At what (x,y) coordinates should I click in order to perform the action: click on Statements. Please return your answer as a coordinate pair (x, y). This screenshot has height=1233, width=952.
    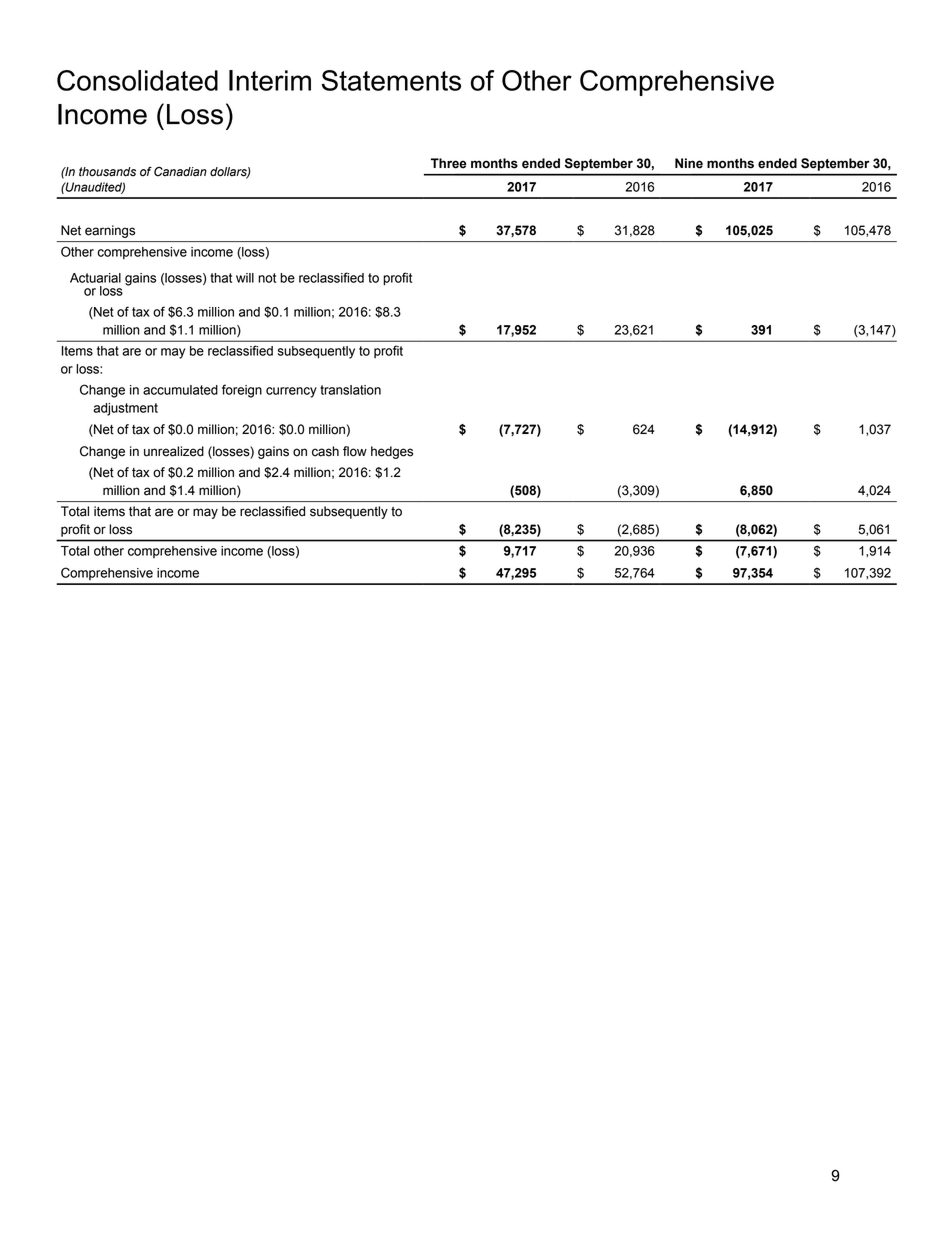
    Looking at the image, I should click on (391, 80).
